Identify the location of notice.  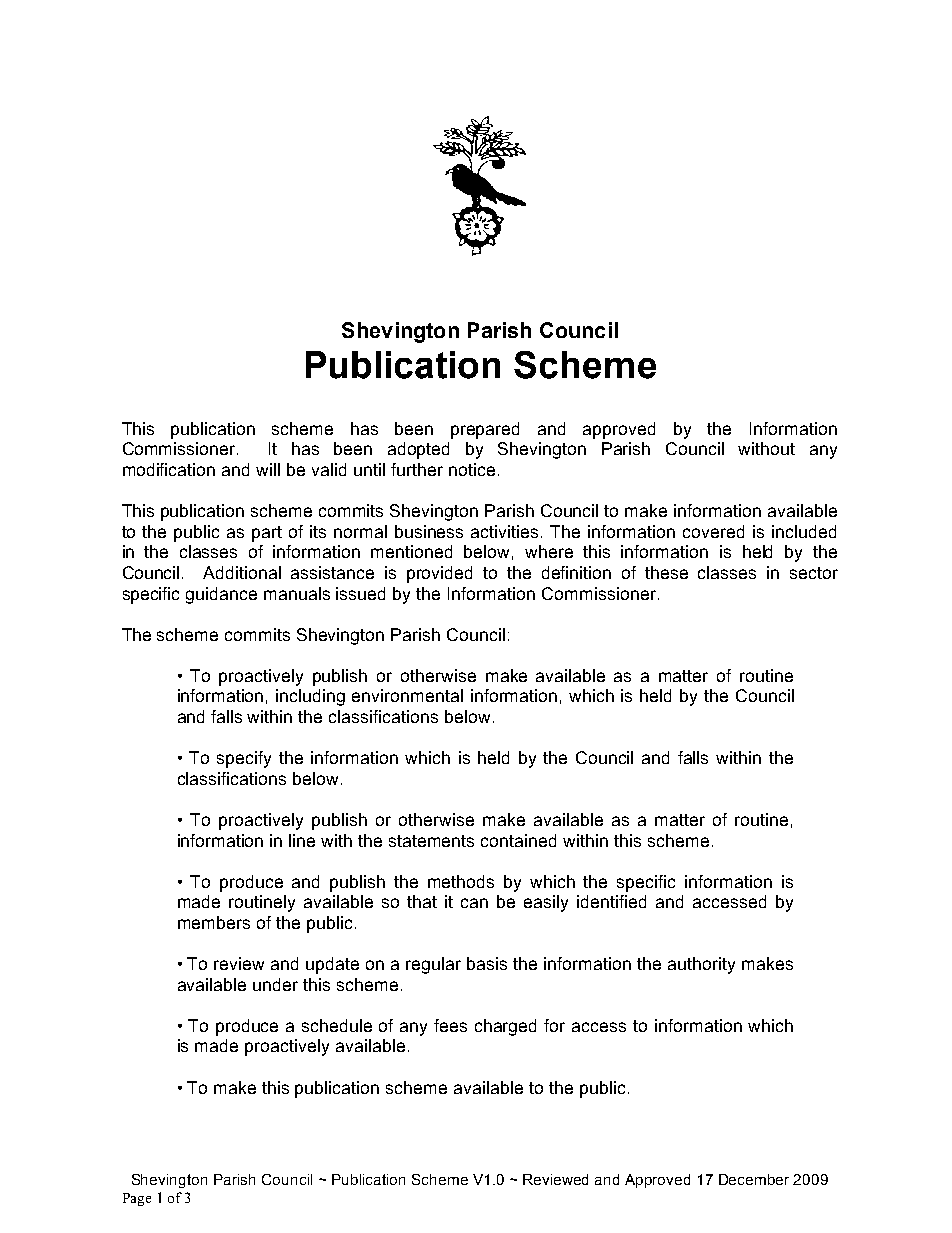
(472, 469).
